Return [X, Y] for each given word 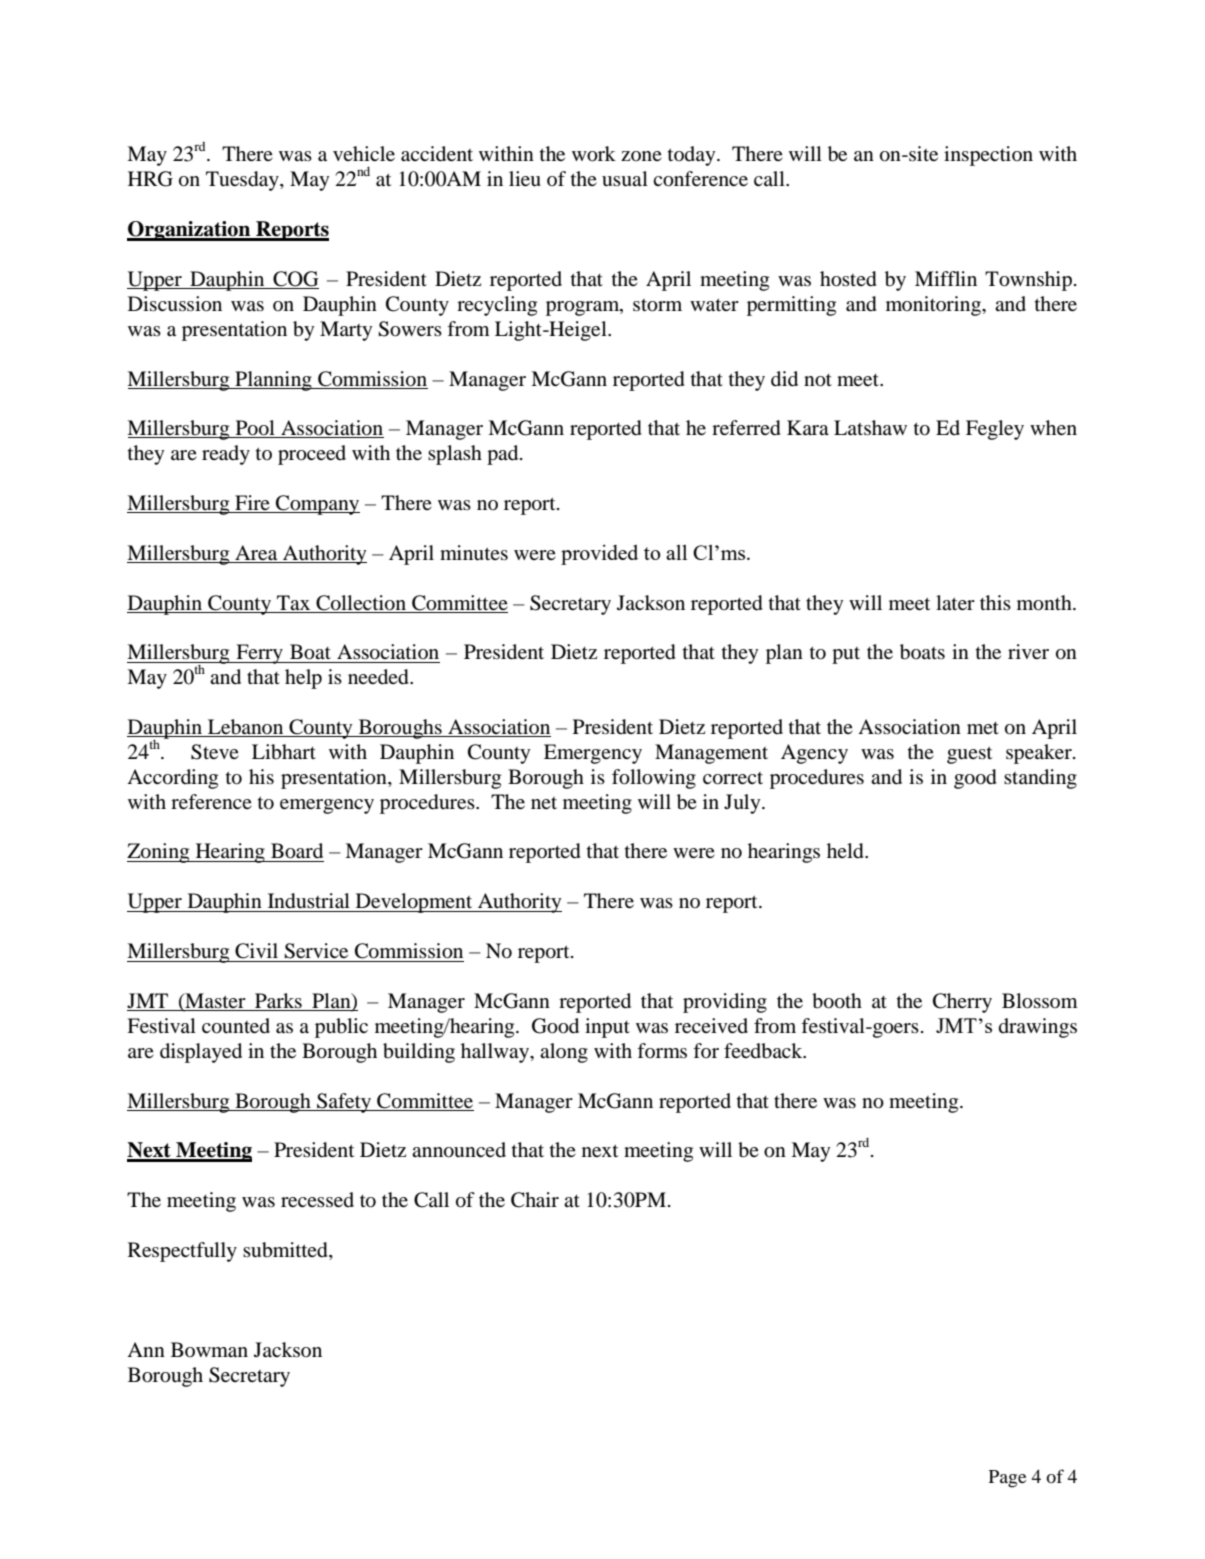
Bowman [209, 1349]
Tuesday [243, 181]
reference [211, 801]
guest [969, 755]
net [544, 803]
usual [625, 179]
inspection [988, 156]
